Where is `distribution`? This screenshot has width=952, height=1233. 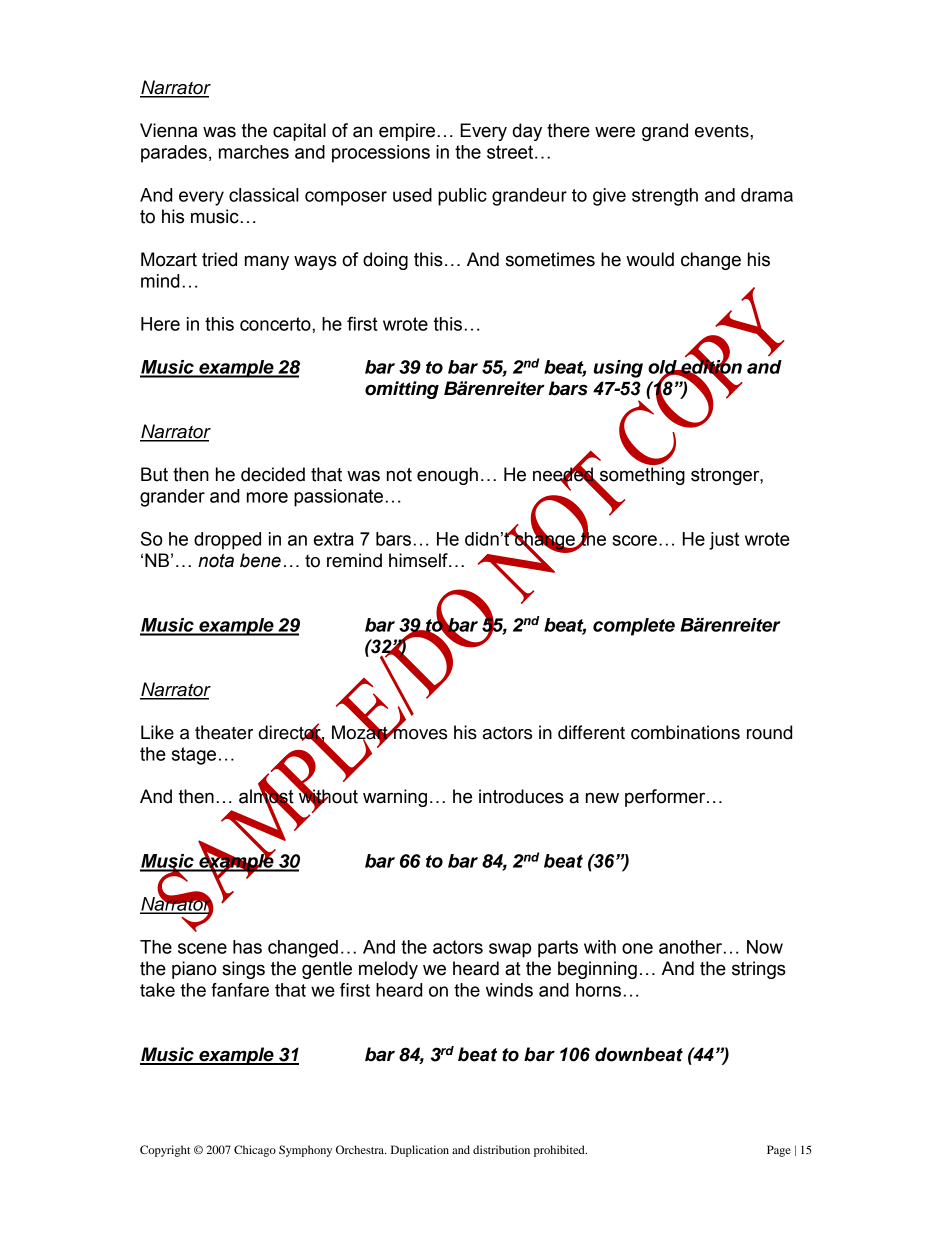 distribution is located at coordinates (501, 1149).
